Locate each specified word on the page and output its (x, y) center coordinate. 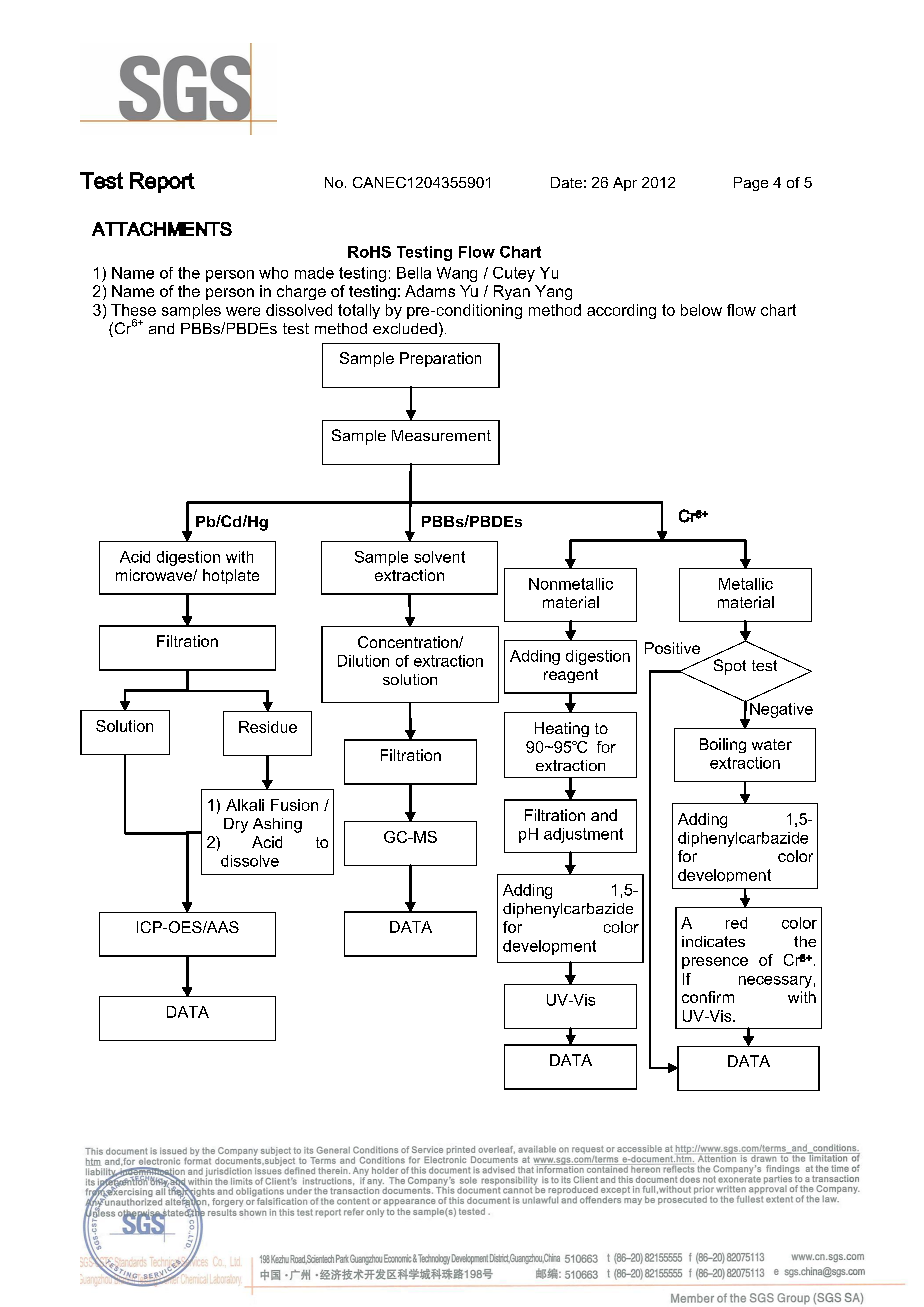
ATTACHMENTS (162, 229)
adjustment (583, 835)
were (243, 311)
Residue (268, 727)
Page (751, 184)
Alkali (245, 805)
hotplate (231, 576)
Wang (457, 274)
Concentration (409, 642)
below (701, 310)
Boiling (723, 745)
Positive (672, 648)
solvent (439, 557)
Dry (236, 825)
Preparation (440, 359)
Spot (730, 667)
